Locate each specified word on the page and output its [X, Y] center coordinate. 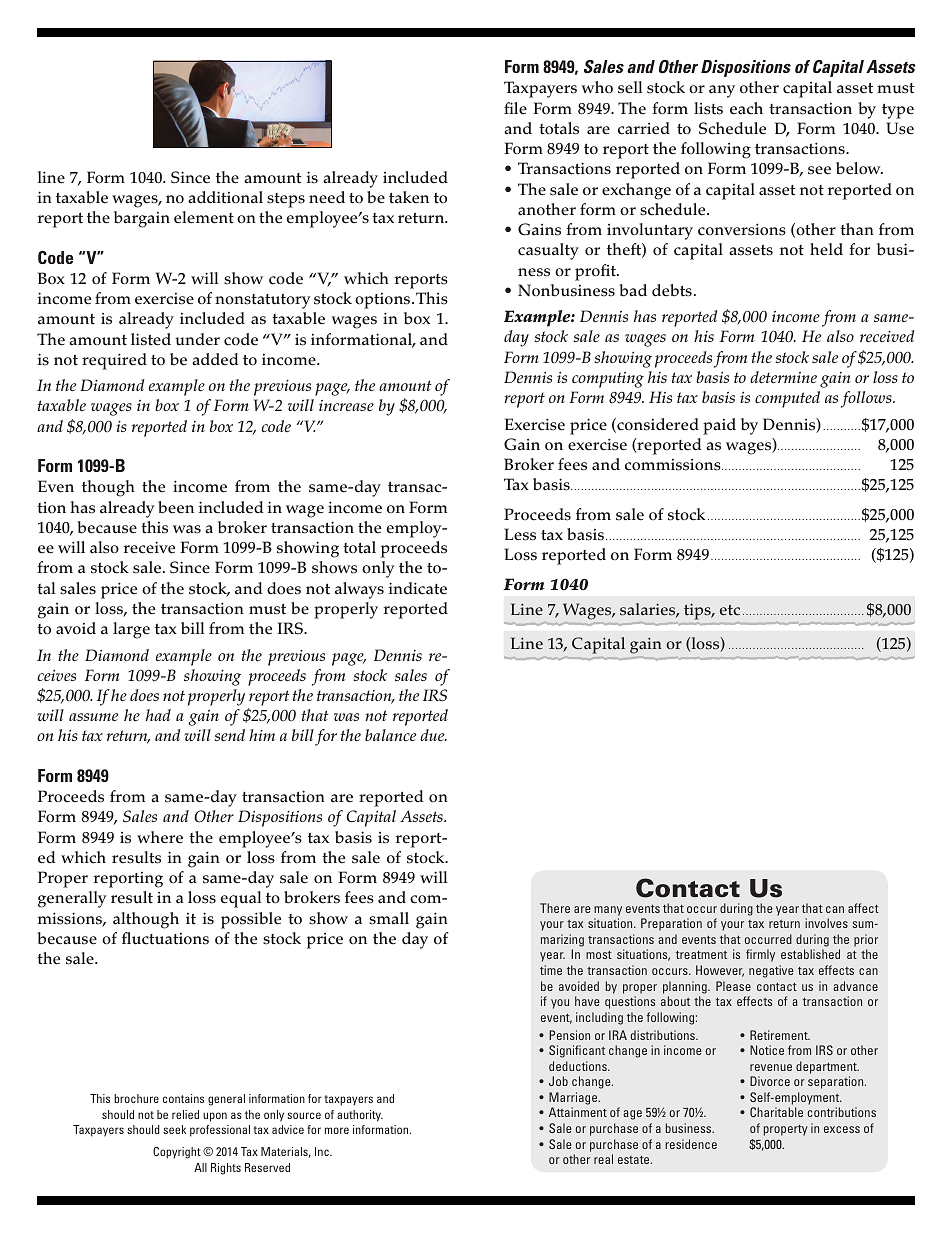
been [176, 507]
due [433, 735]
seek [174, 1129]
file [515, 108]
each [746, 108]
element [204, 217]
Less [520, 534]
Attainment [578, 1112]
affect [863, 908]
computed [787, 399]
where [160, 837]
